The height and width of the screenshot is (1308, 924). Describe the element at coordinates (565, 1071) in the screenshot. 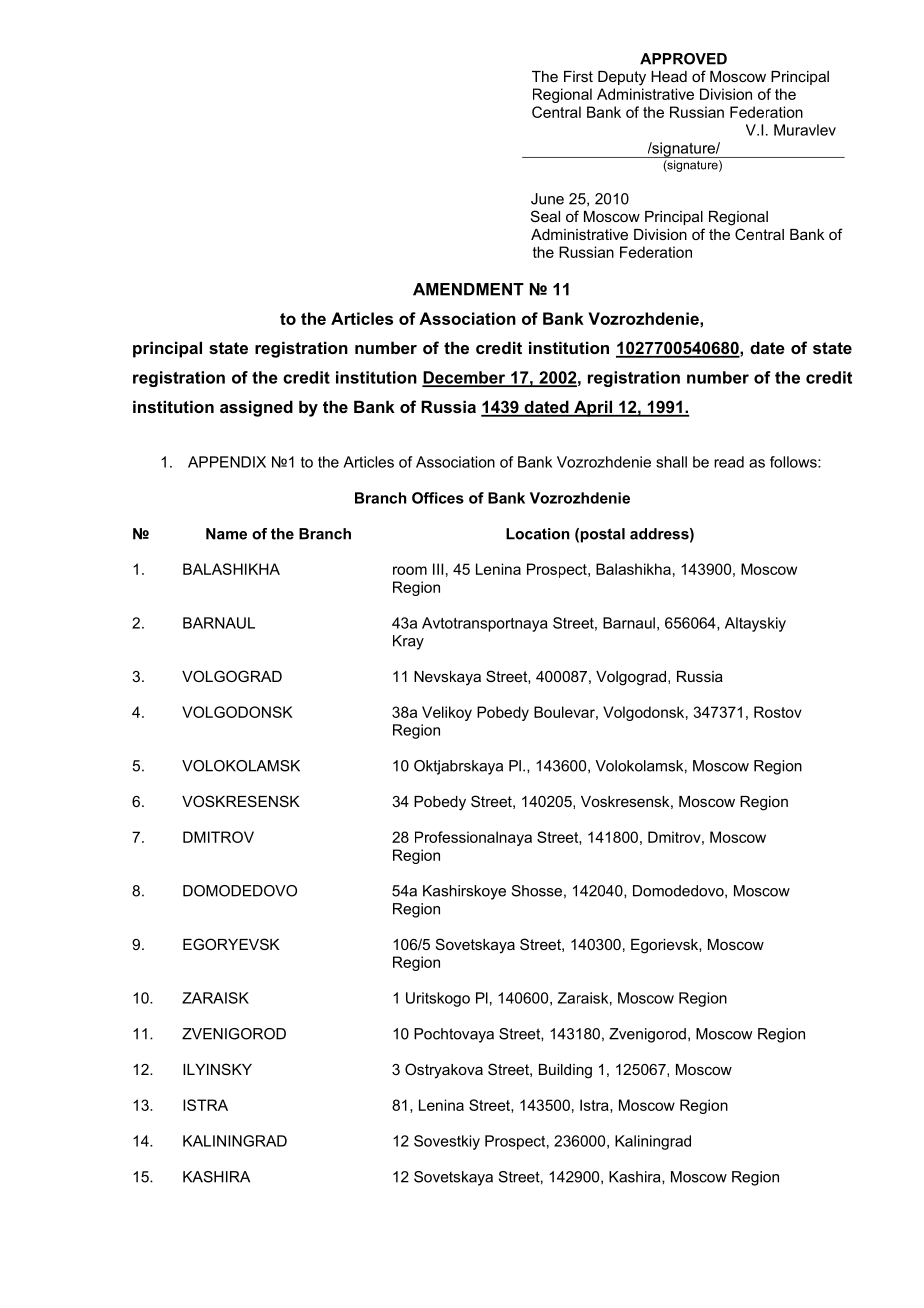

I see `Building` at that location.
